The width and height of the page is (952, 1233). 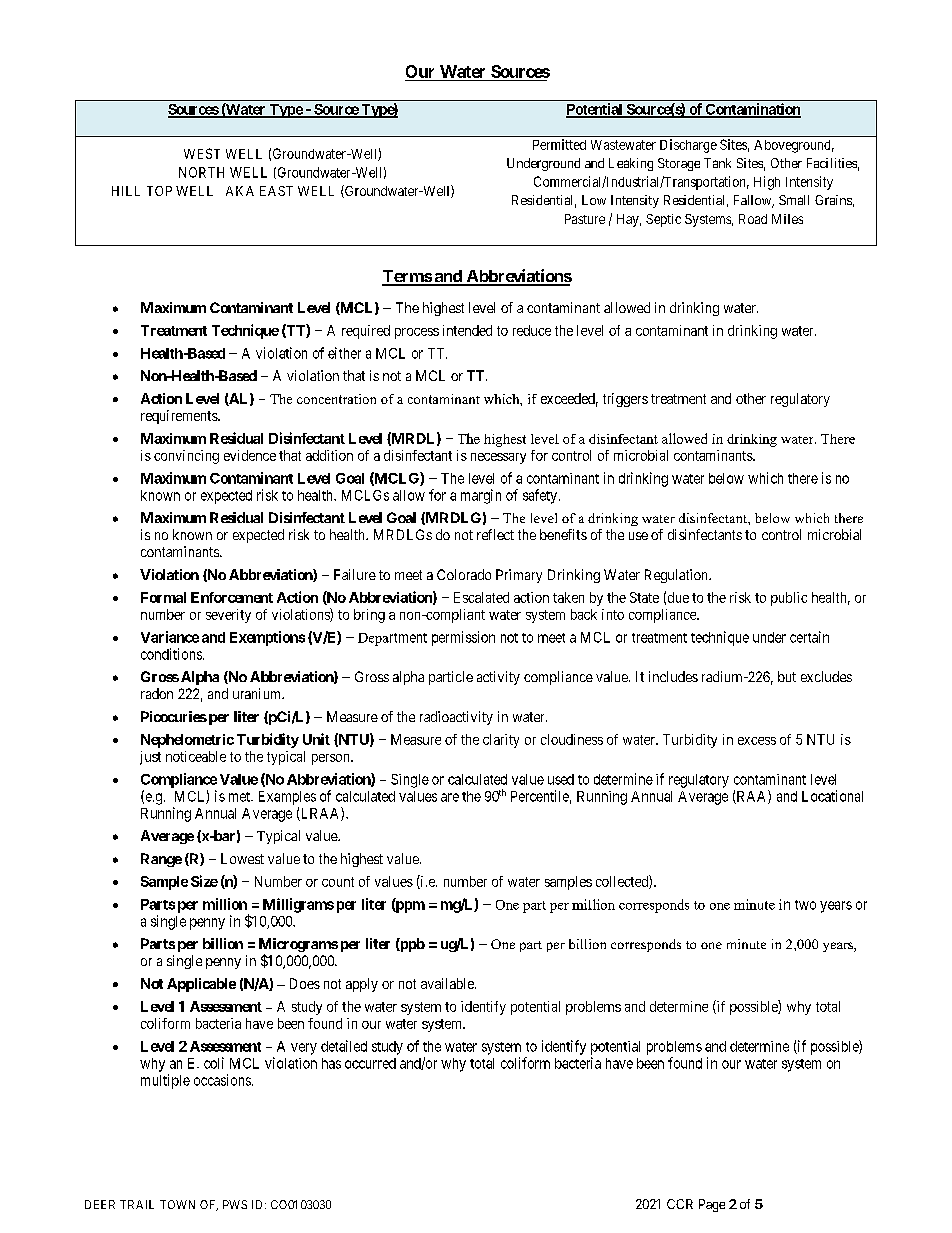 What do you see at coordinates (757, 741) in the page?
I see `excess` at bounding box center [757, 741].
